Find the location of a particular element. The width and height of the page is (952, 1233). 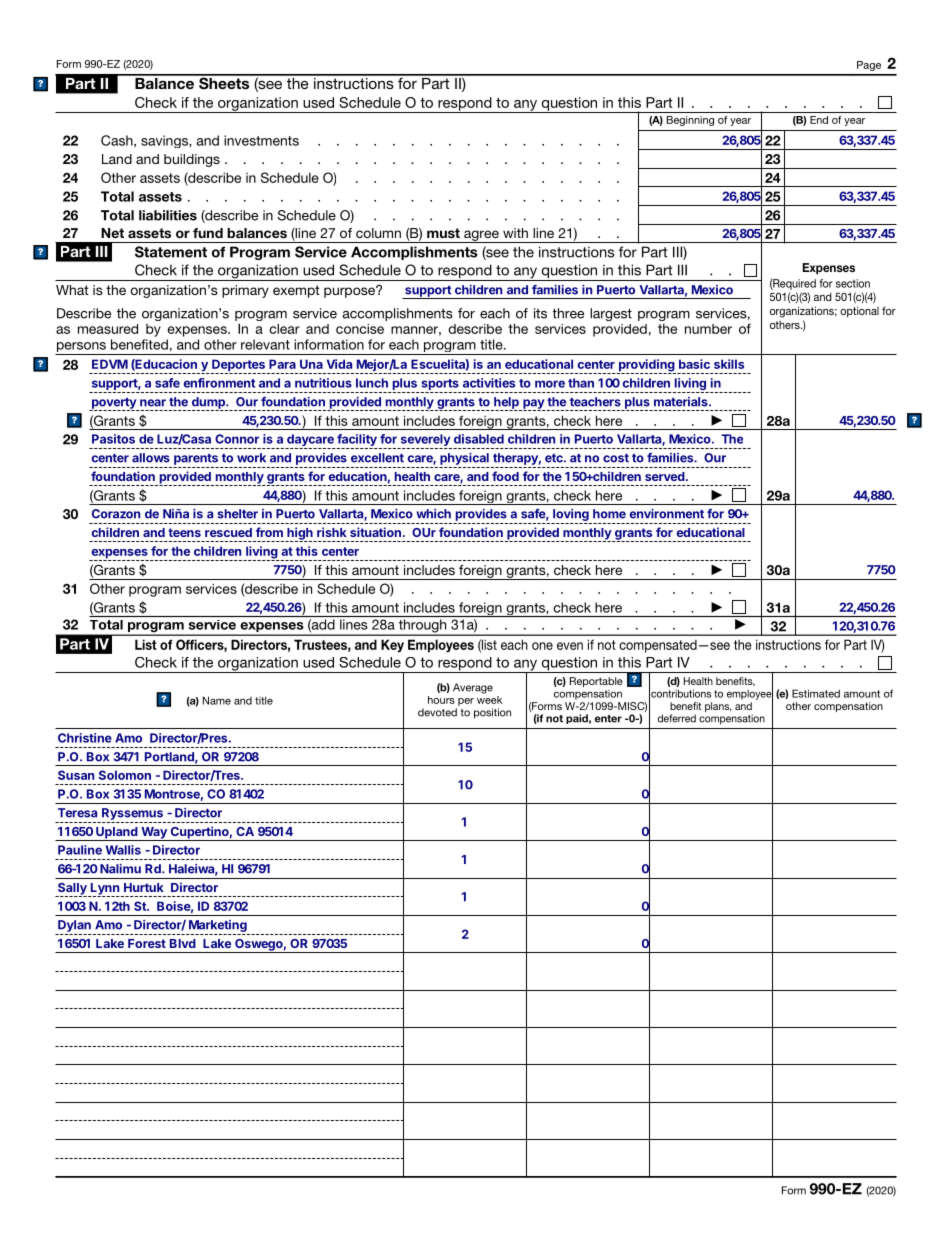

Name is located at coordinates (217, 700).
